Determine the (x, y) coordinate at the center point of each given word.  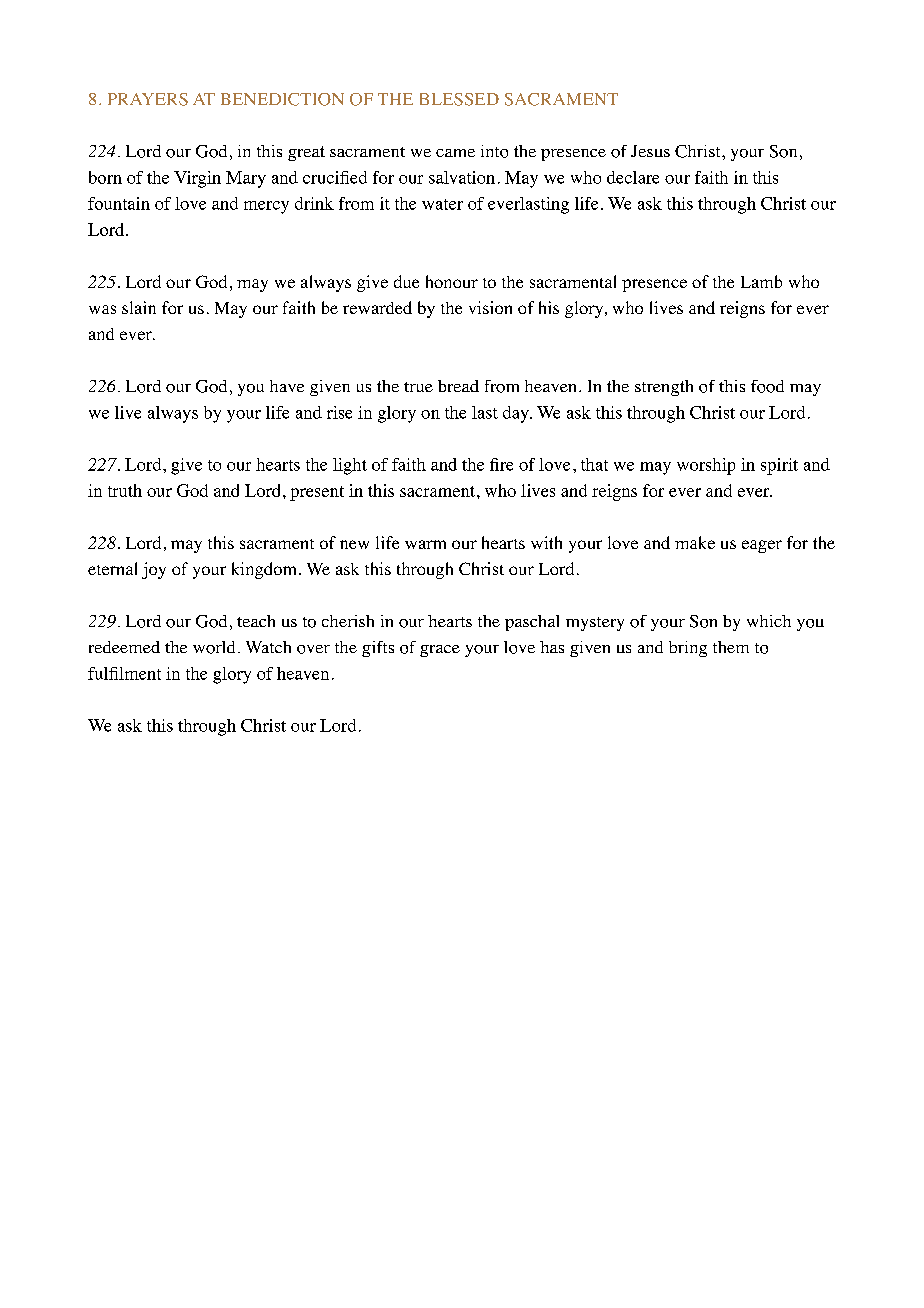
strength (664, 388)
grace (440, 651)
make (695, 542)
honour (452, 281)
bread (458, 386)
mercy (266, 207)
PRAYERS (148, 99)
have (287, 386)
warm (425, 544)
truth (125, 490)
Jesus (650, 151)
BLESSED (459, 99)
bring (688, 649)
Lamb (761, 281)
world (214, 647)
